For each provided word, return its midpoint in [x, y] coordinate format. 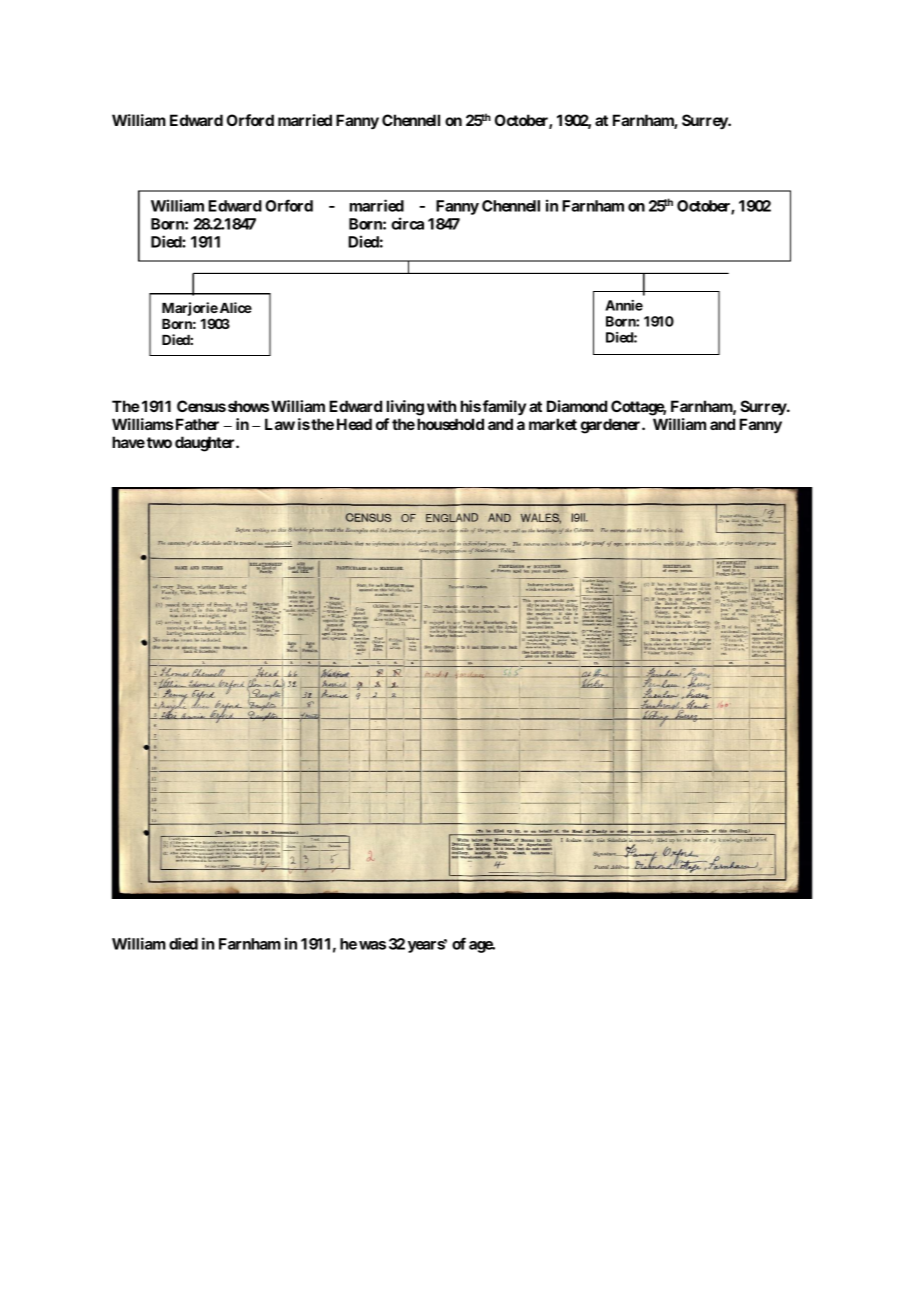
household [450, 424]
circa [407, 223]
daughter [206, 444]
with [441, 406]
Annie [624, 305]
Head [354, 424]
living [405, 408]
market [553, 424]
